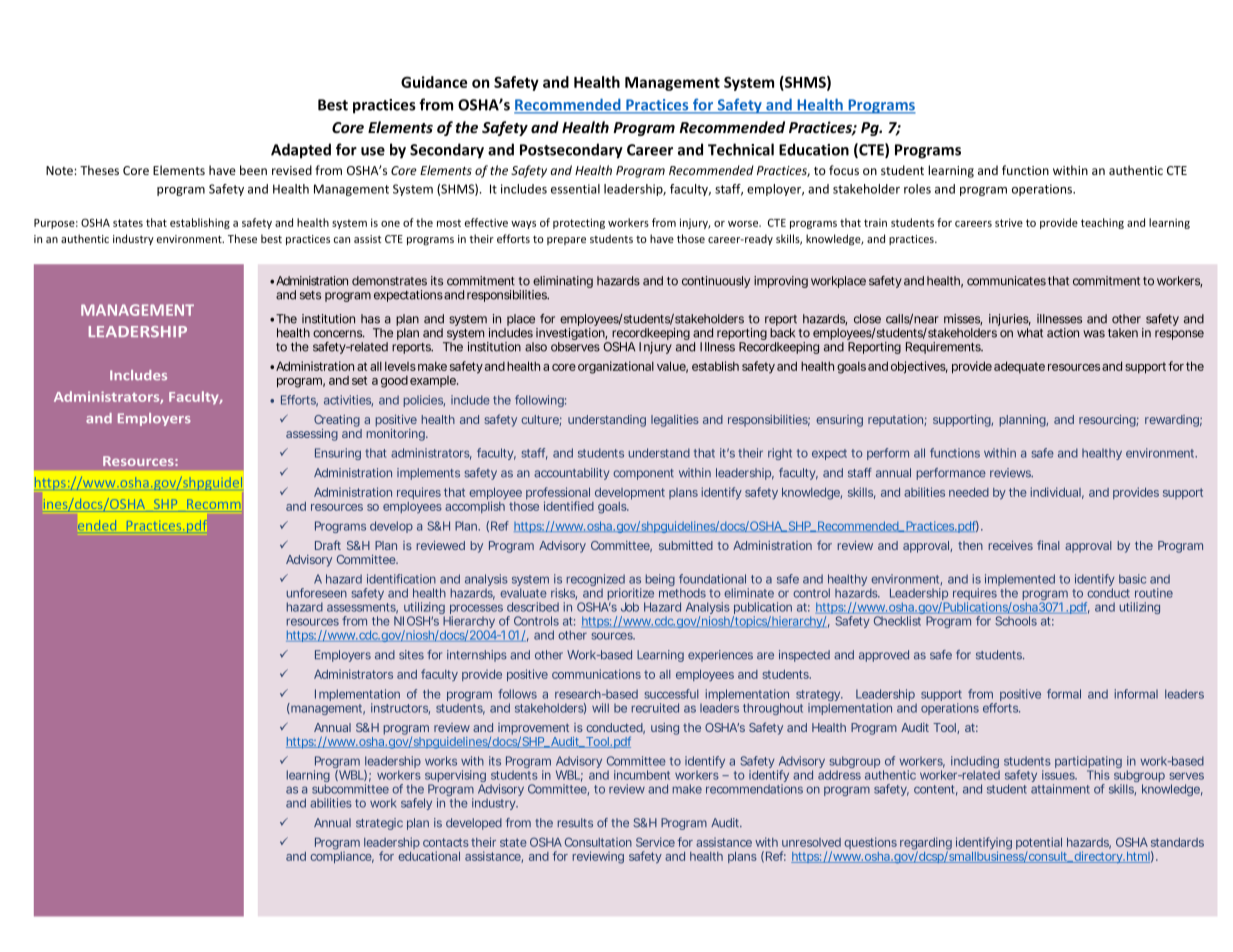  What do you see at coordinates (969, 492) in the image?
I see `needed` at bounding box center [969, 492].
